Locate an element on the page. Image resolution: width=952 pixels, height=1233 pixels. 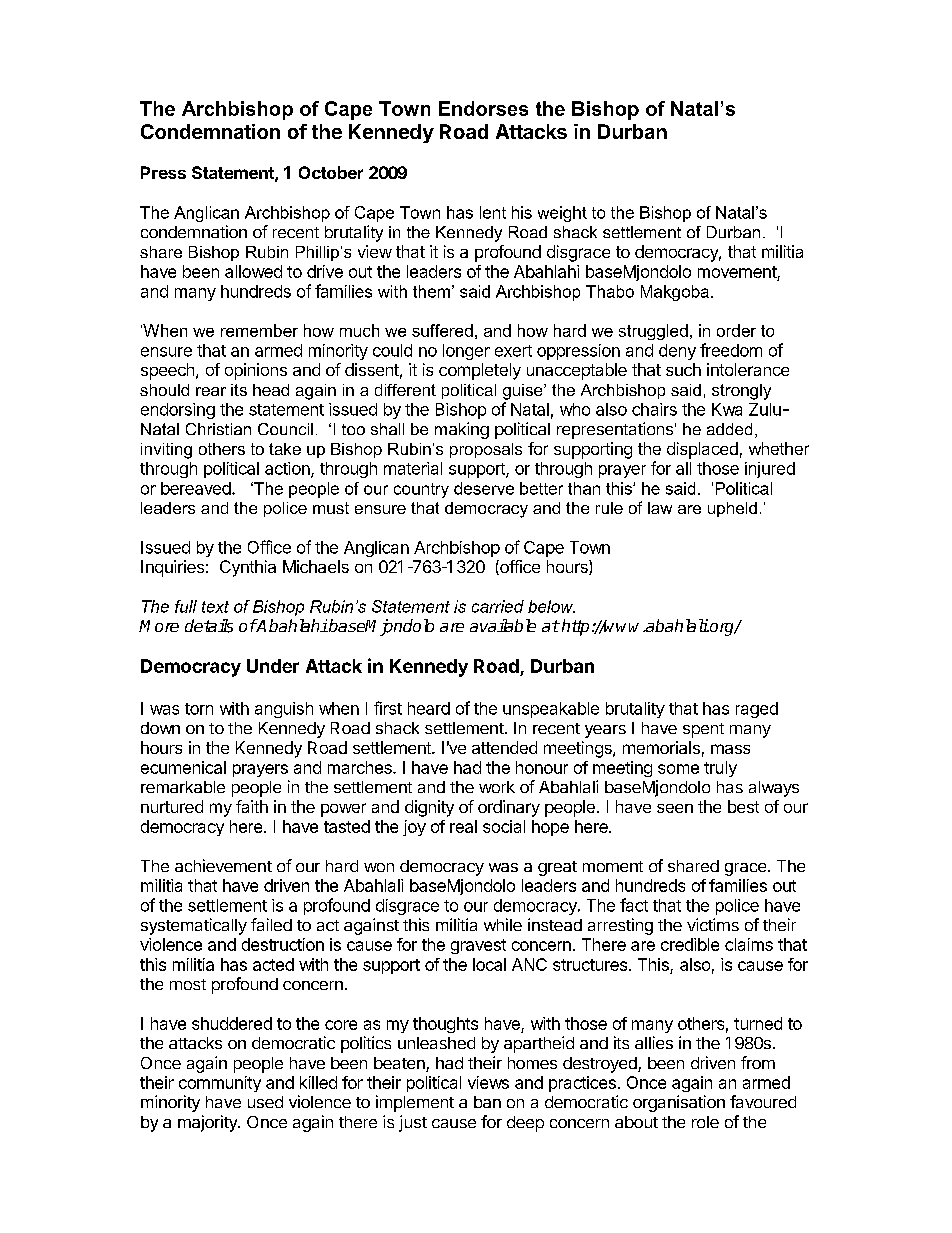
raged is located at coordinates (757, 710).
